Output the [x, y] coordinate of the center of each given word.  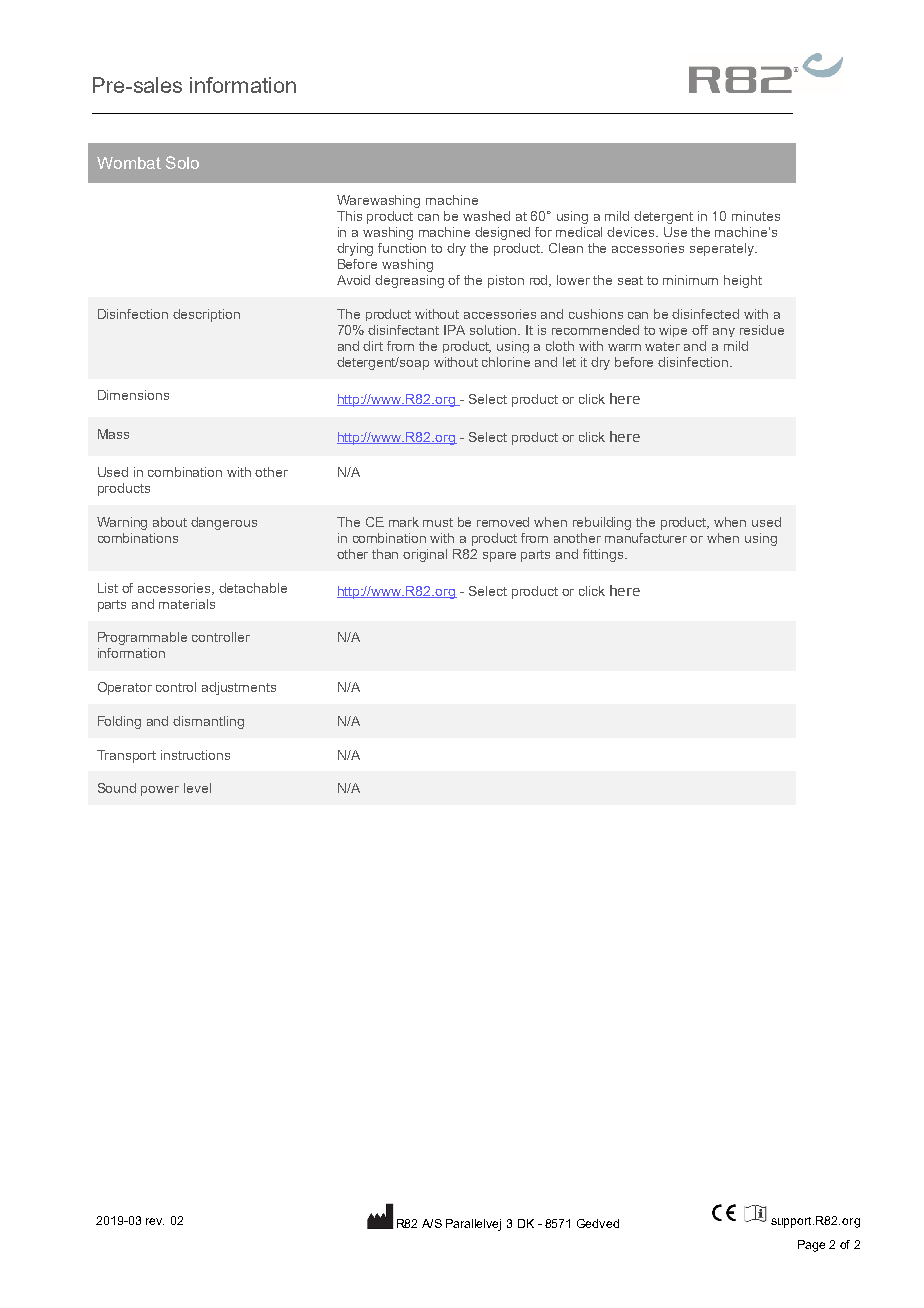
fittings [604, 555]
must [438, 522]
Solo [182, 162]
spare [499, 557]
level [197, 788]
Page [811, 1246]
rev [155, 1221]
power [160, 791]
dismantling [208, 722]
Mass [113, 434]
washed [486, 216]
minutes [756, 216]
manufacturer [646, 538]
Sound [117, 788]
